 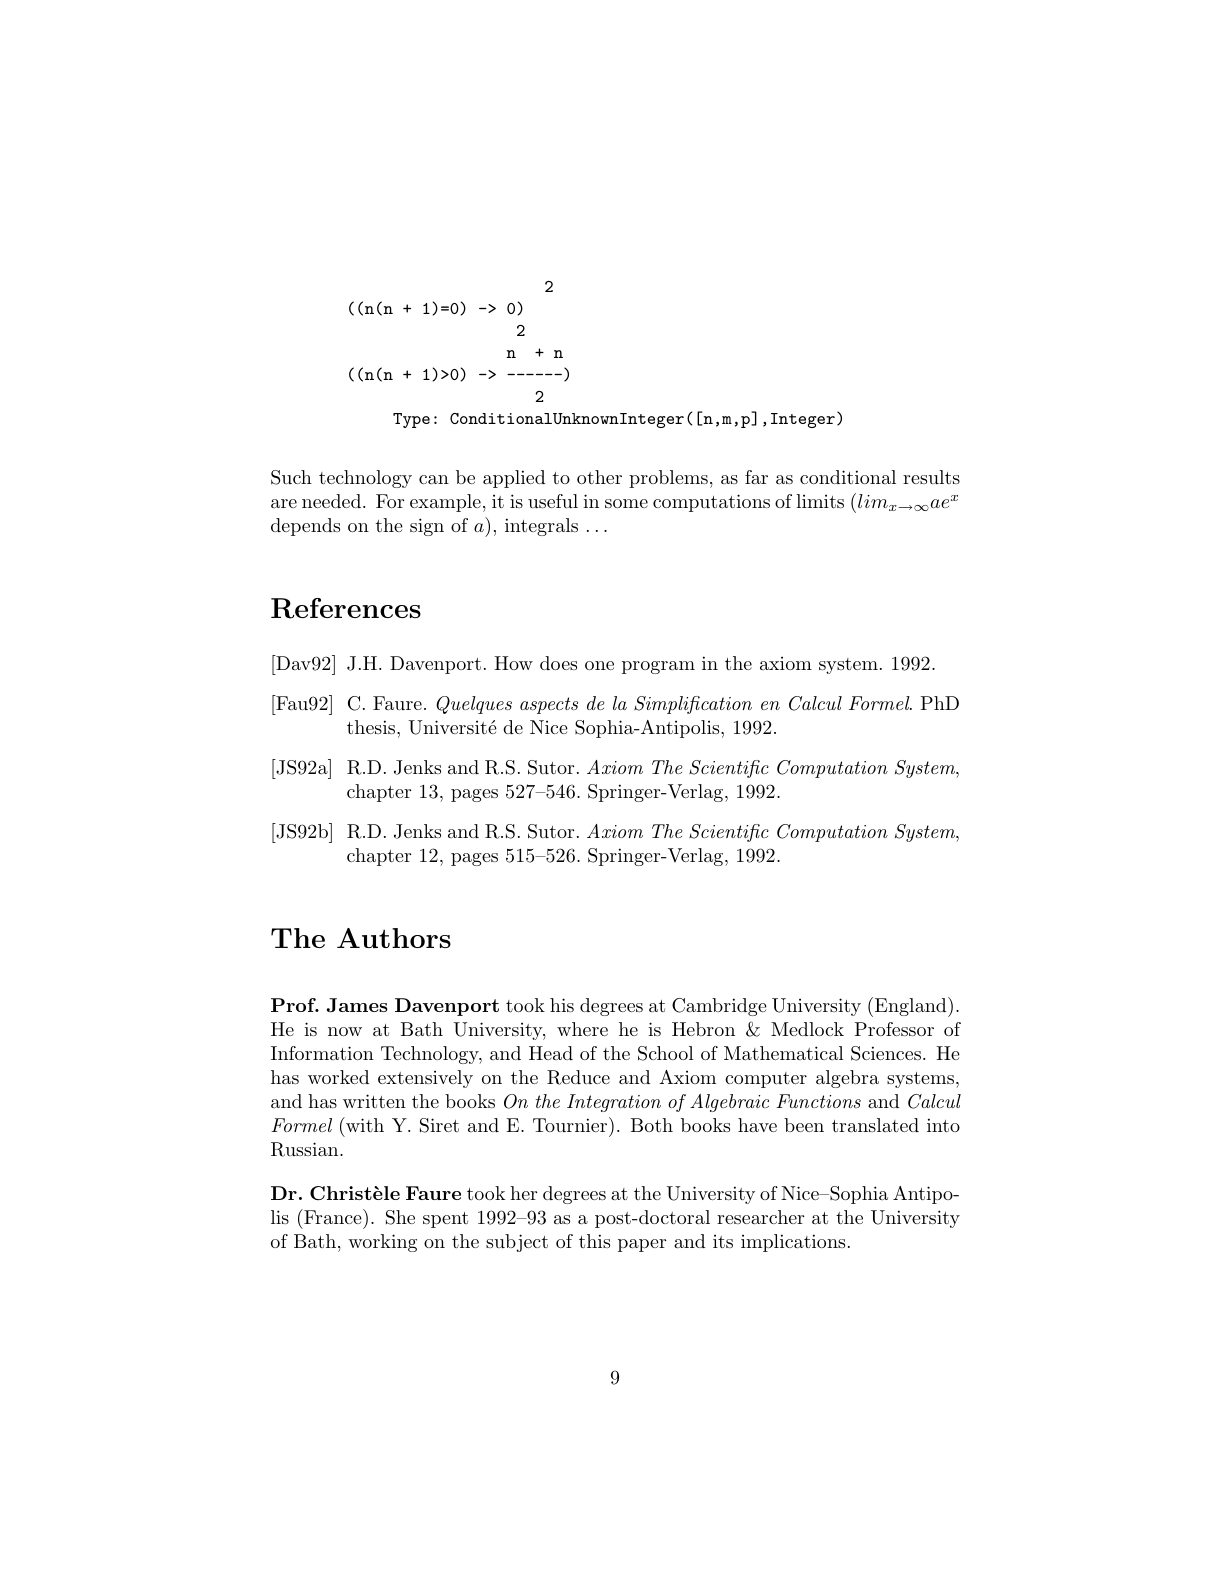 What do you see at coordinates (400, 1217) in the page?
I see `She` at bounding box center [400, 1217].
